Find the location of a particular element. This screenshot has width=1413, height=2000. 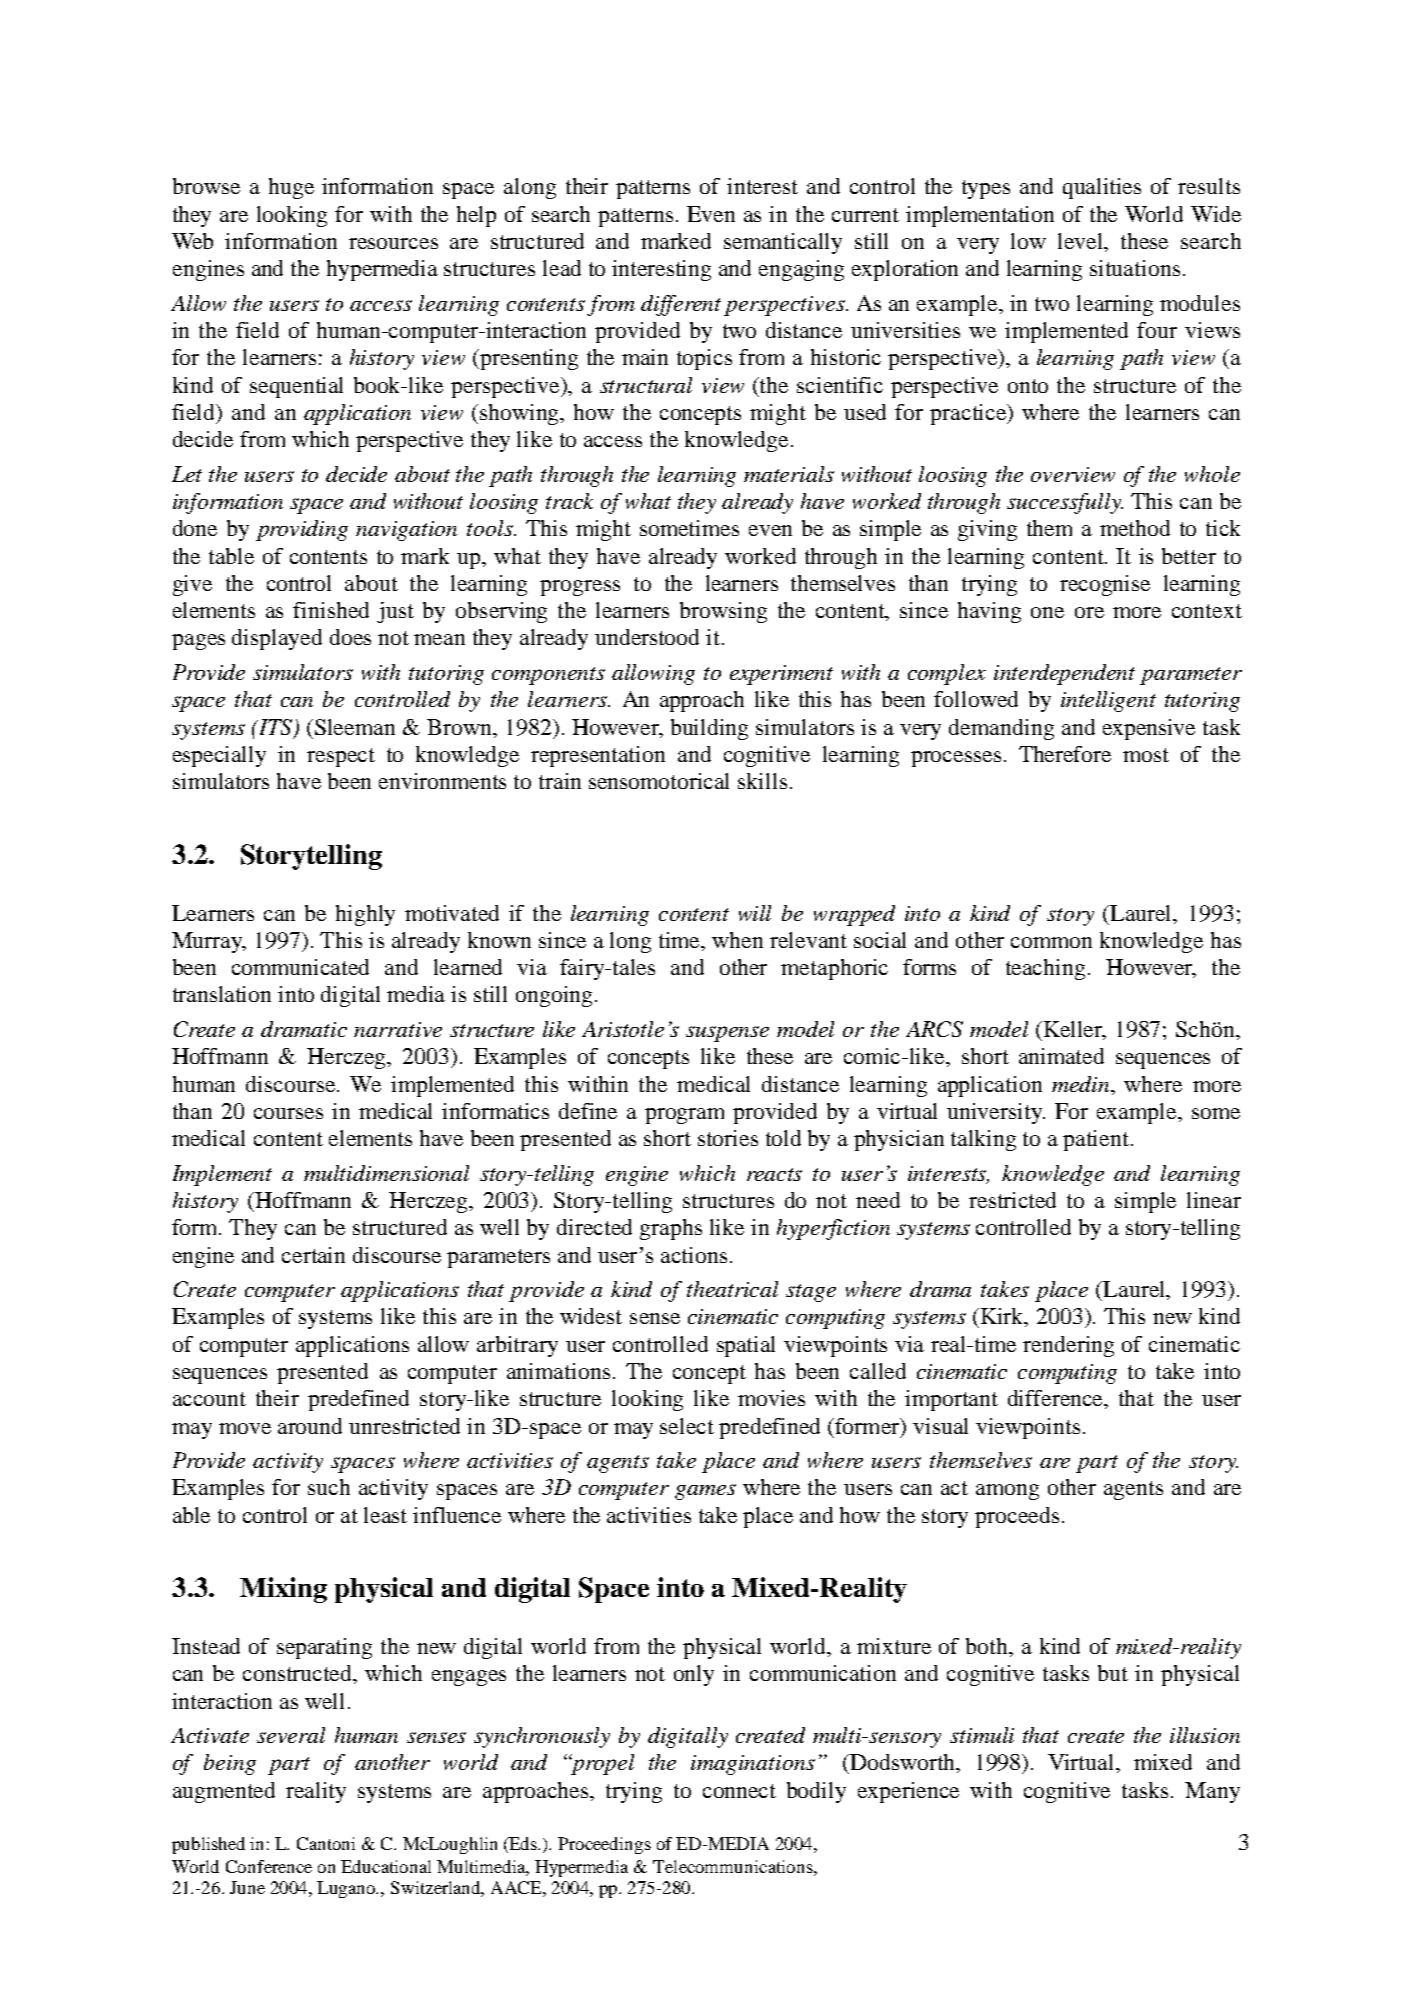

certain is located at coordinates (313, 1255).
